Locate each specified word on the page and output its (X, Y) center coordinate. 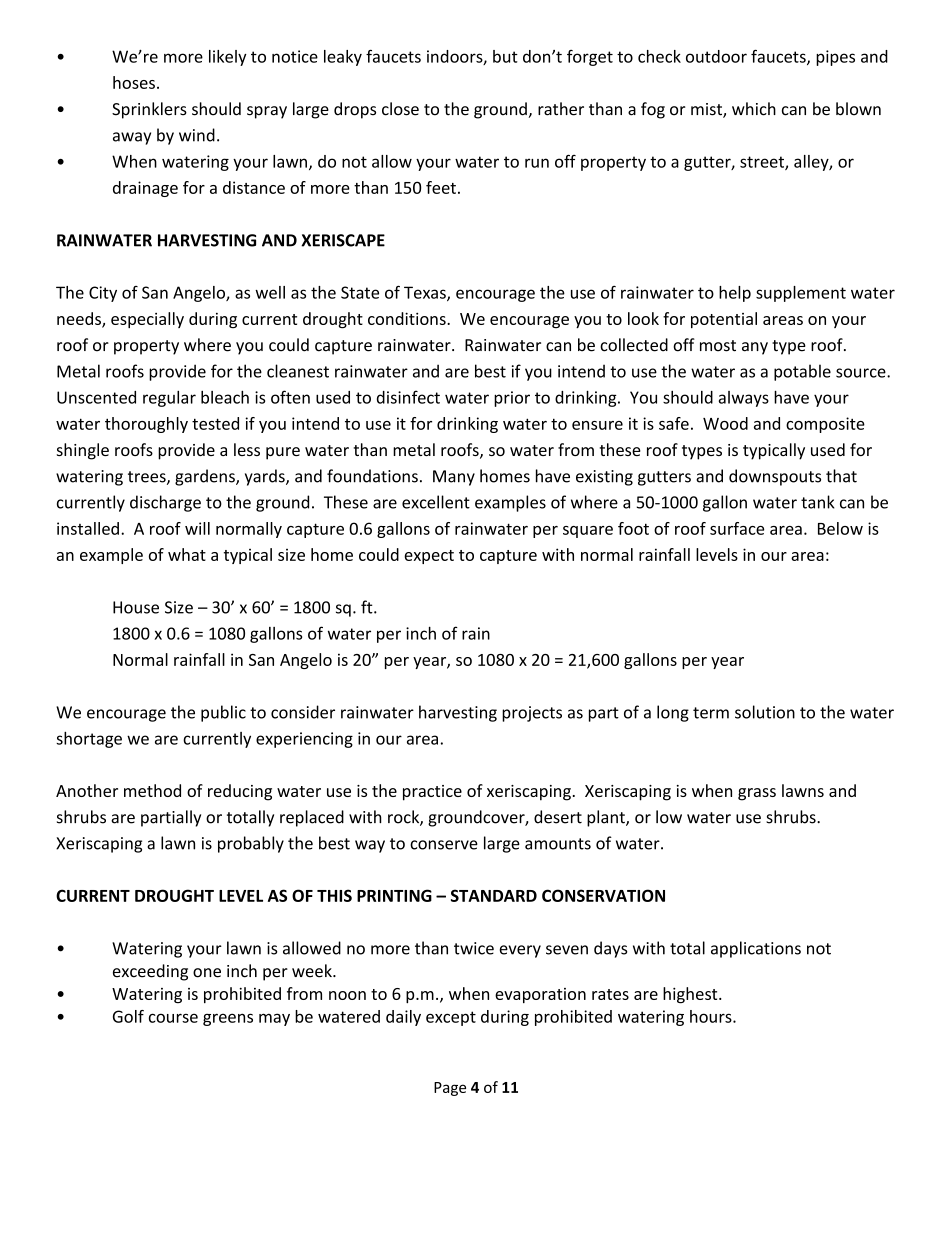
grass (757, 794)
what (187, 554)
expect (429, 557)
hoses (134, 82)
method (152, 790)
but (505, 56)
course (173, 1018)
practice (432, 793)
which (754, 109)
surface (737, 528)
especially (147, 320)
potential (724, 320)
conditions (408, 318)
